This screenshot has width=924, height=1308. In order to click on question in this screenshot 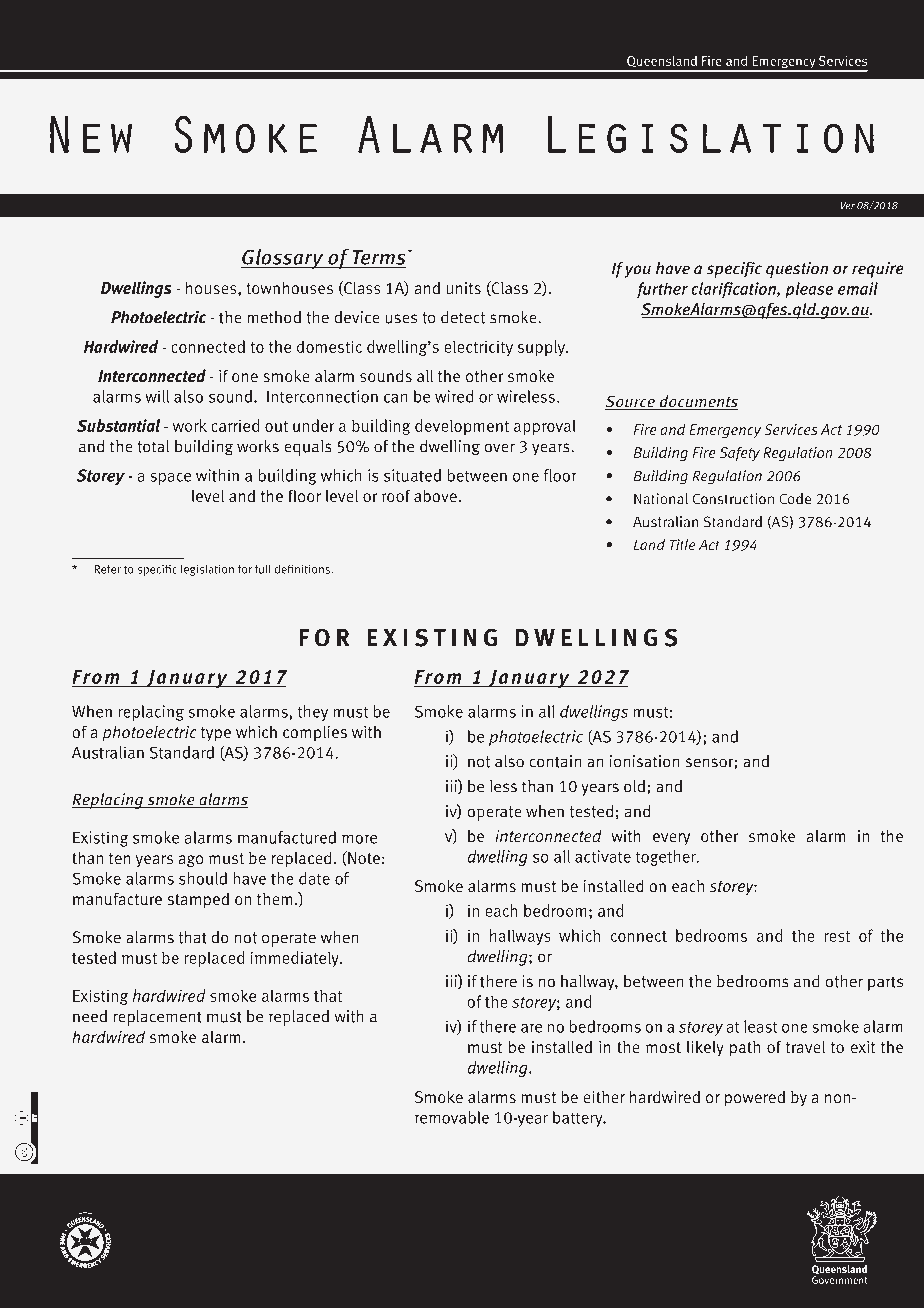, I will do `click(797, 270)`.
